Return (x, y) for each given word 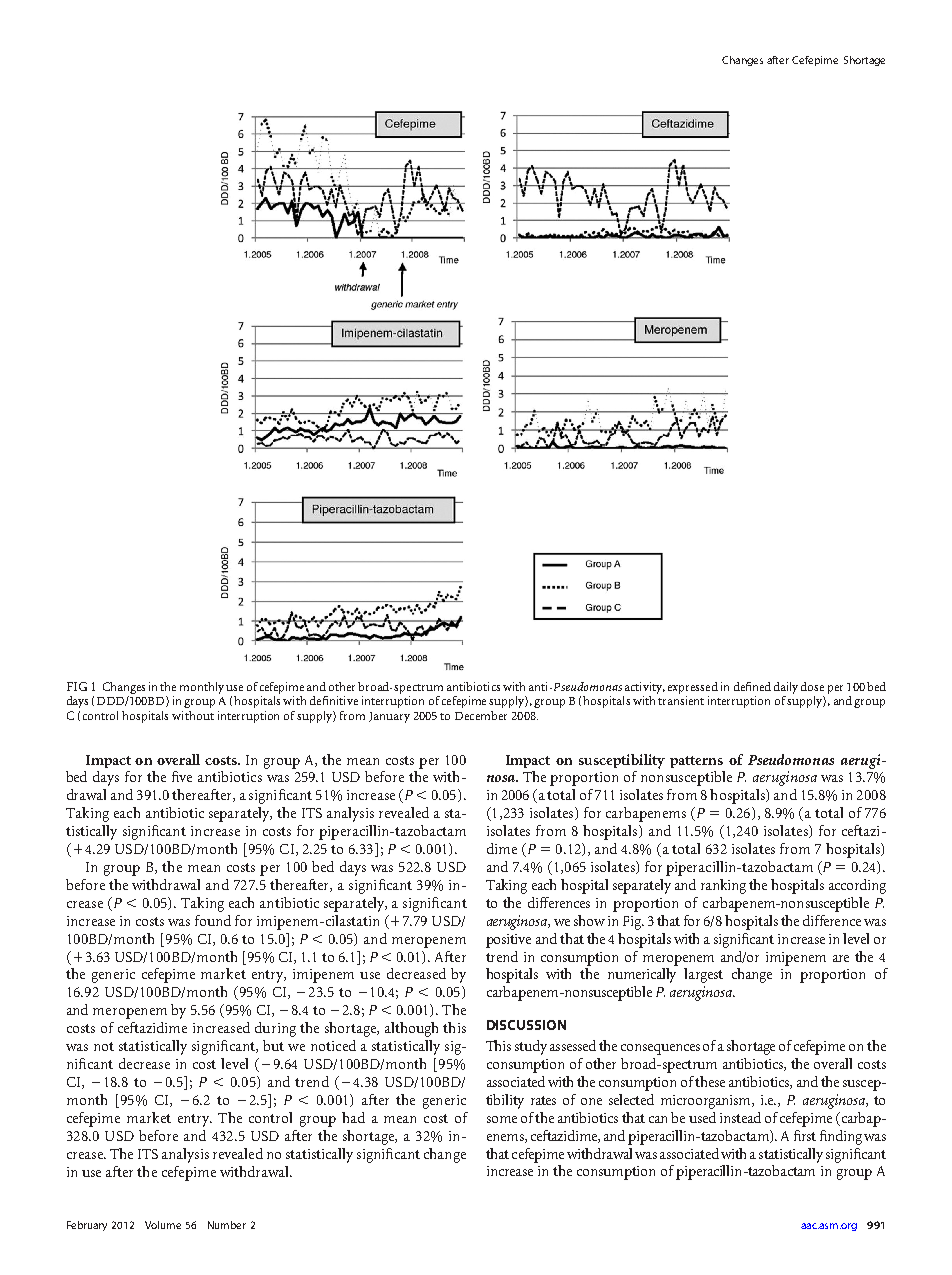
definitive (334, 700)
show (589, 920)
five (182, 776)
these (710, 1081)
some (502, 1119)
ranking (723, 886)
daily (786, 688)
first (805, 1135)
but (273, 1045)
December (481, 715)
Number (227, 1225)
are (841, 958)
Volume (163, 1225)
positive (508, 941)
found (213, 920)
